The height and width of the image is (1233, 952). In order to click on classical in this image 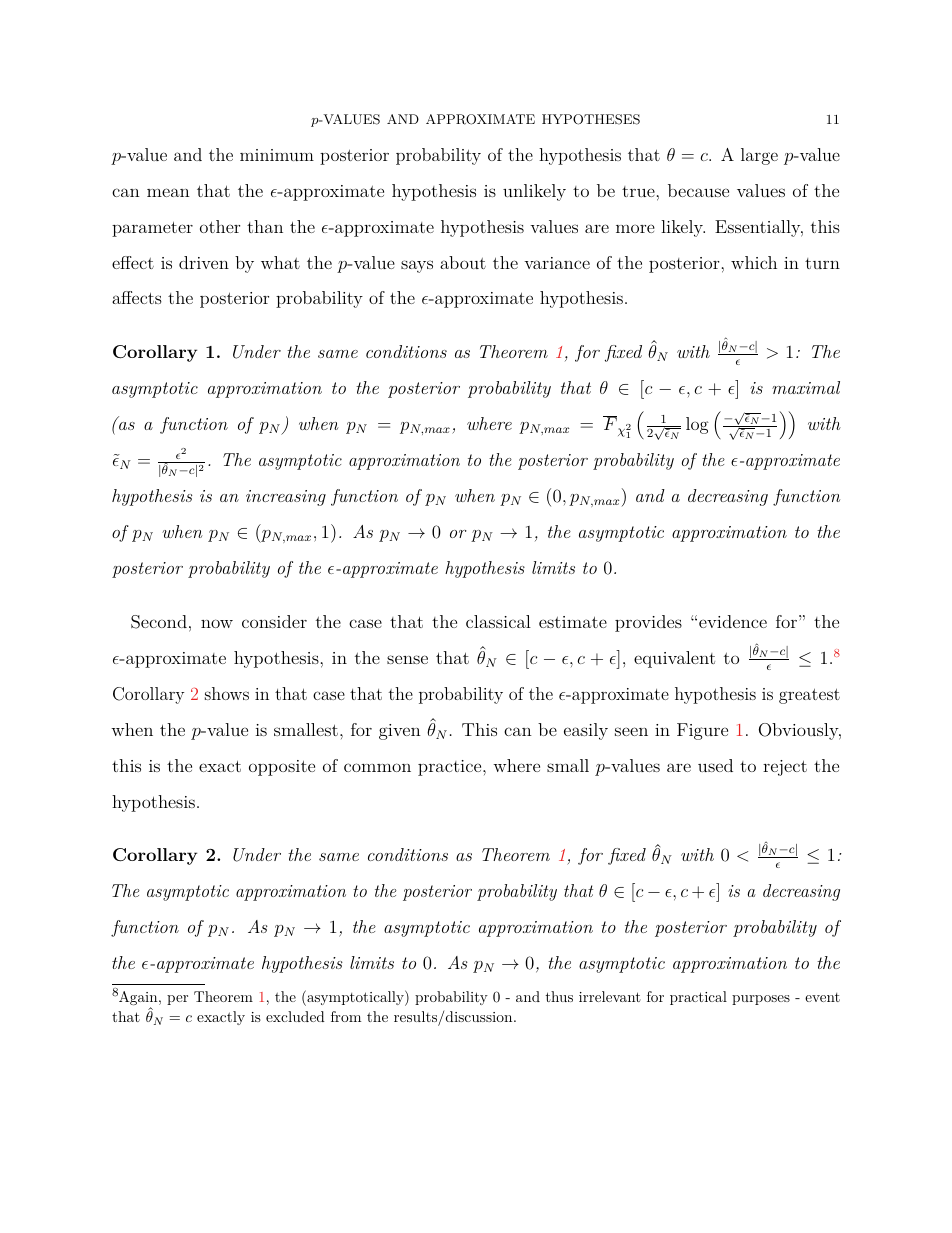, I will do `click(498, 621)`.
